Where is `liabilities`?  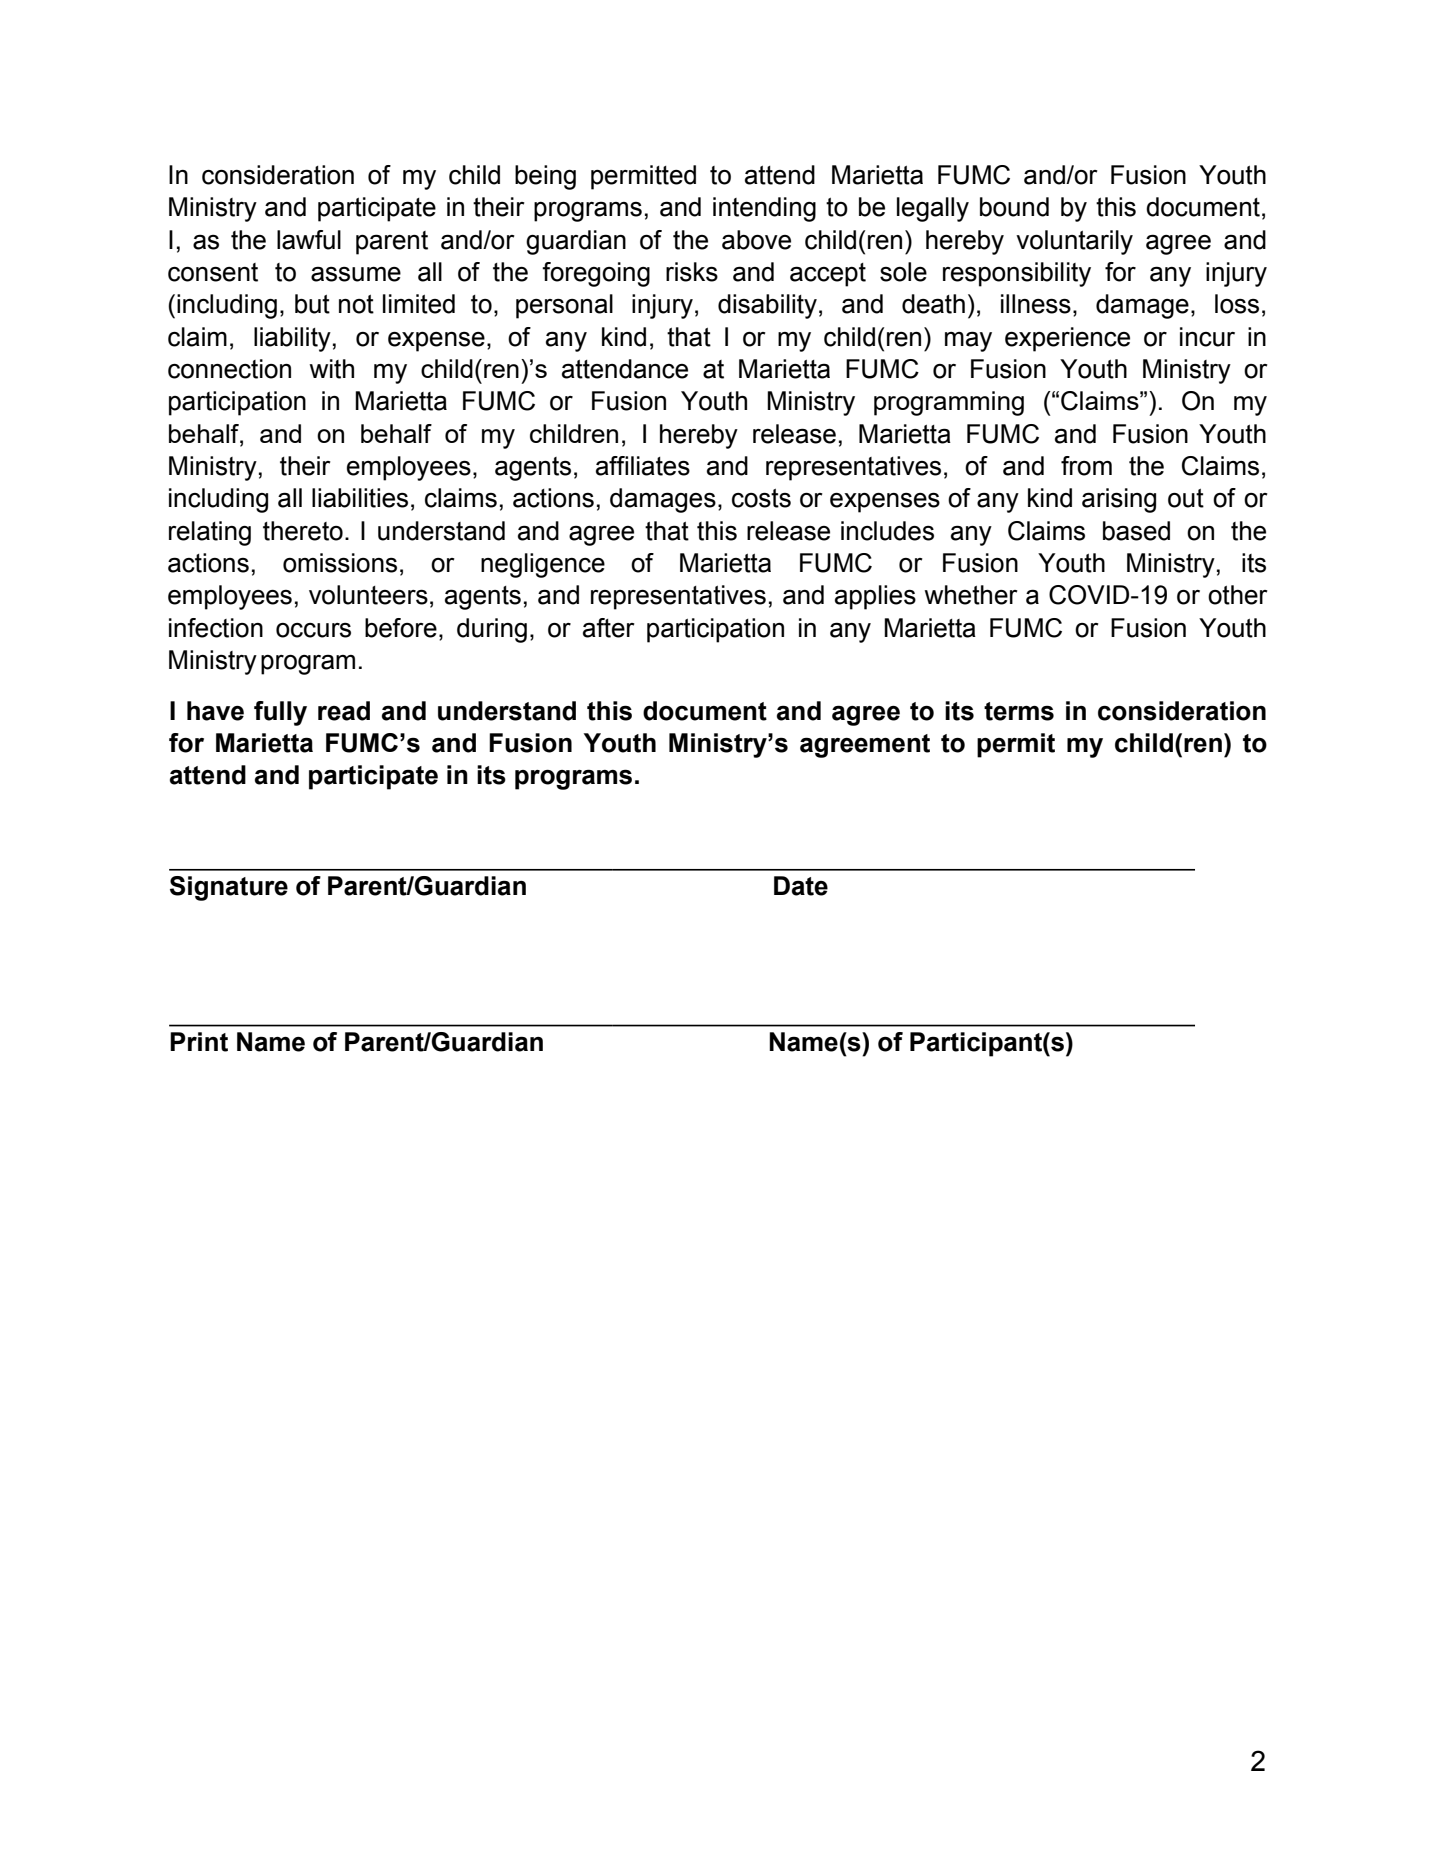 liabilities is located at coordinates (360, 498).
